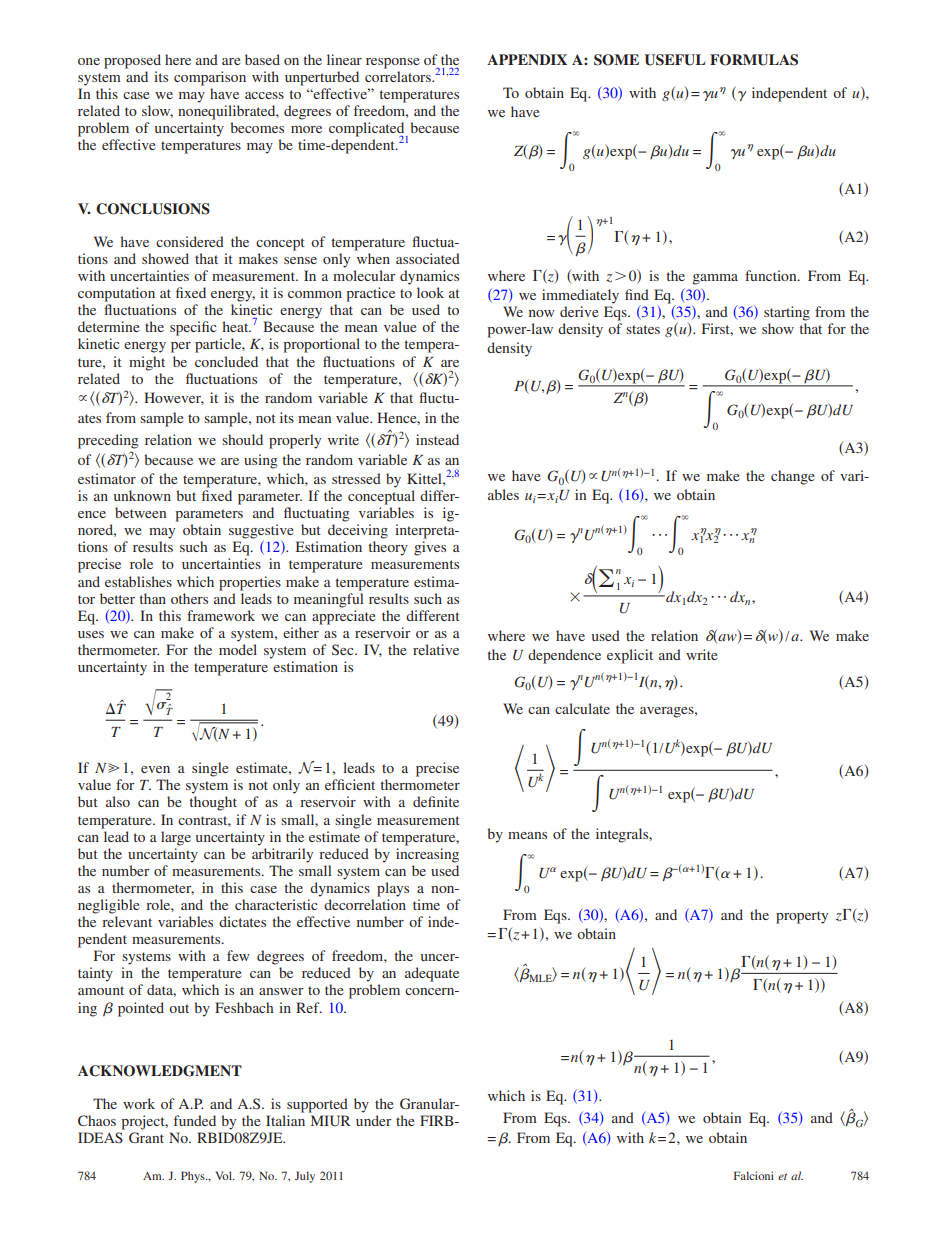 The image size is (952, 1233). What do you see at coordinates (157, 111) in the page?
I see `slow` at bounding box center [157, 111].
